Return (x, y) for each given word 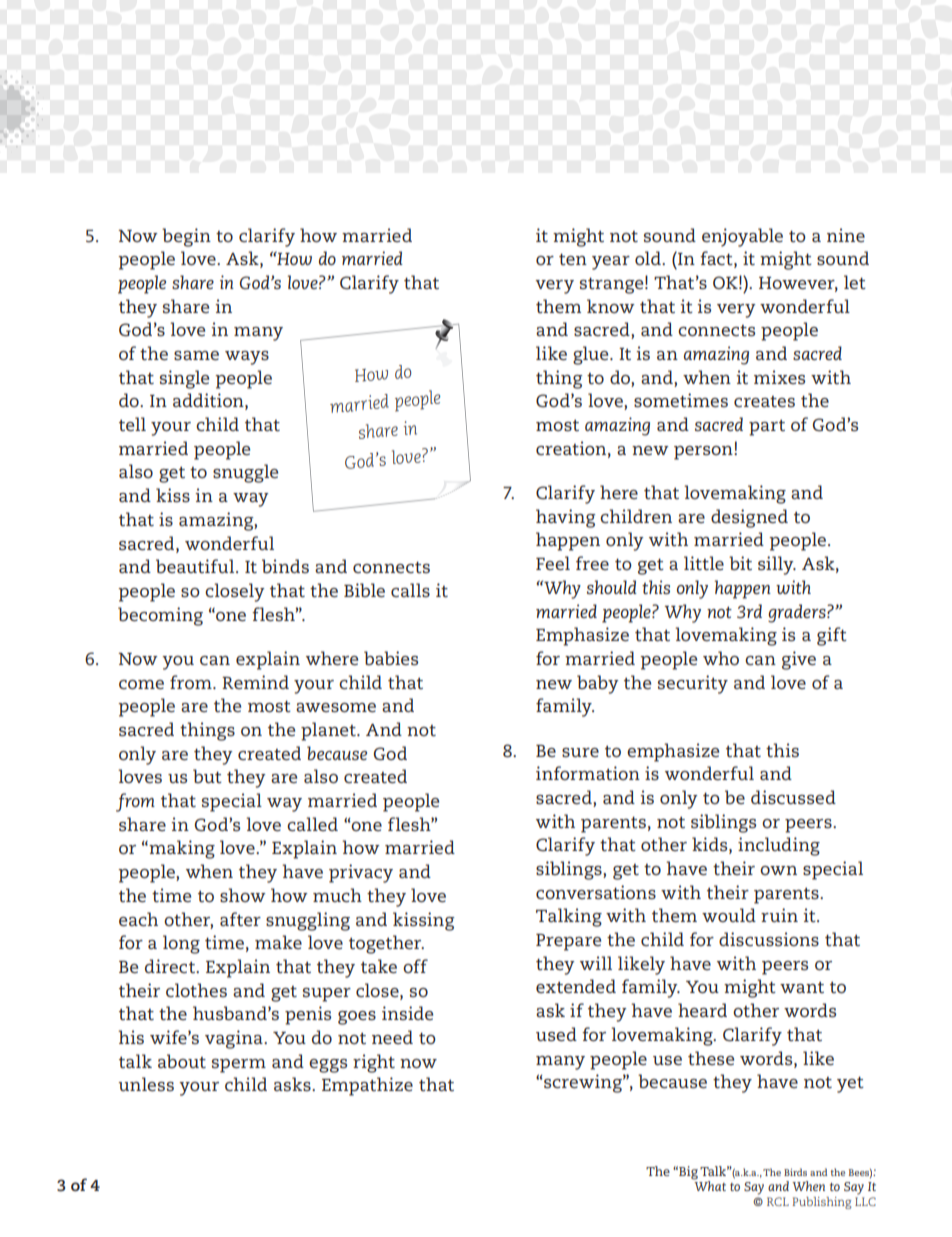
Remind (255, 682)
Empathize (367, 1086)
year (611, 263)
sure (580, 752)
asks (293, 1084)
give (799, 660)
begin (186, 237)
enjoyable (742, 237)
